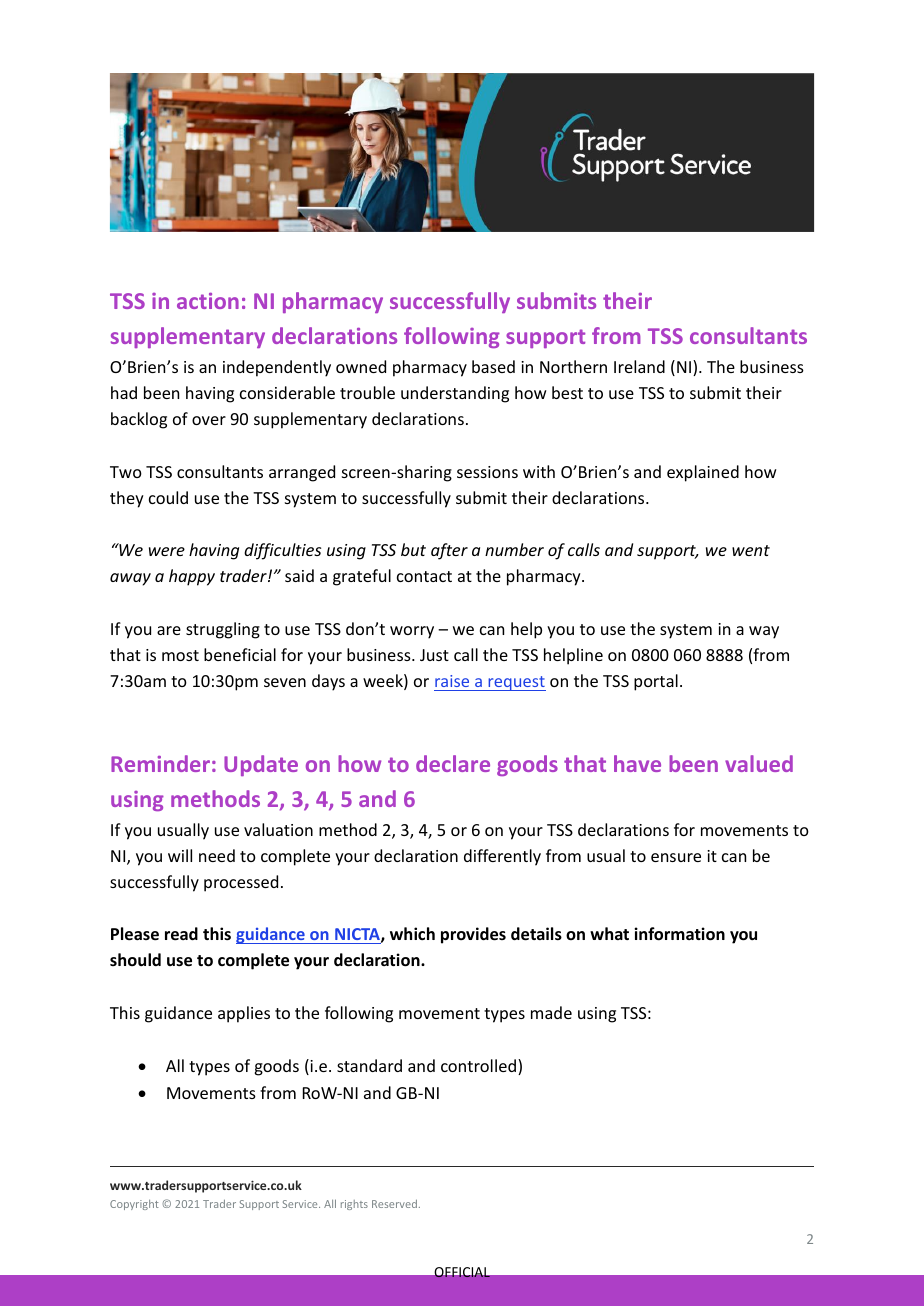 The image size is (924, 1308). Describe the element at coordinates (223, 630) in the screenshot. I see `struggling` at that location.
